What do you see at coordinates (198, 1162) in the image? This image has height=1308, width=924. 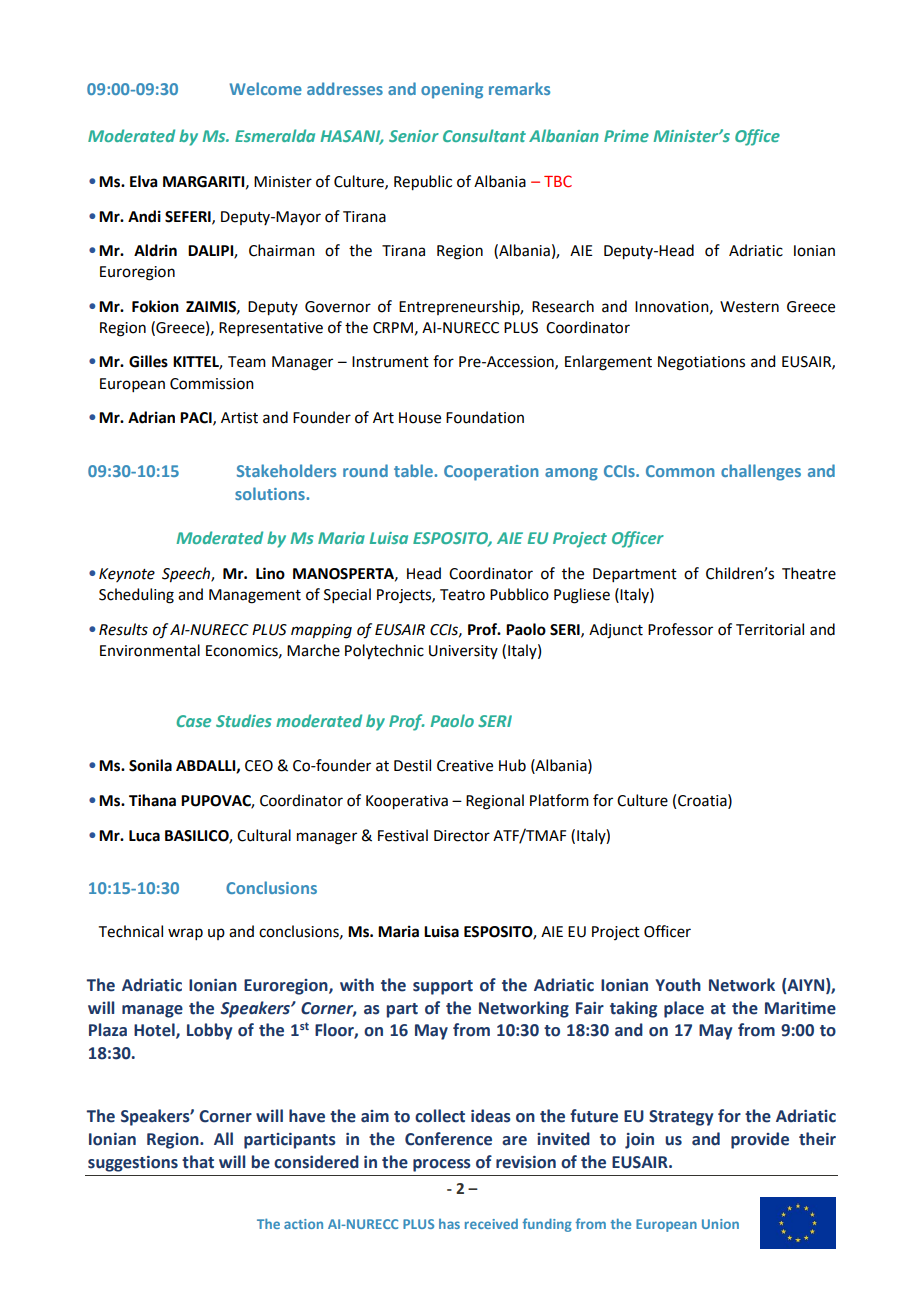 I see `that` at bounding box center [198, 1162].
